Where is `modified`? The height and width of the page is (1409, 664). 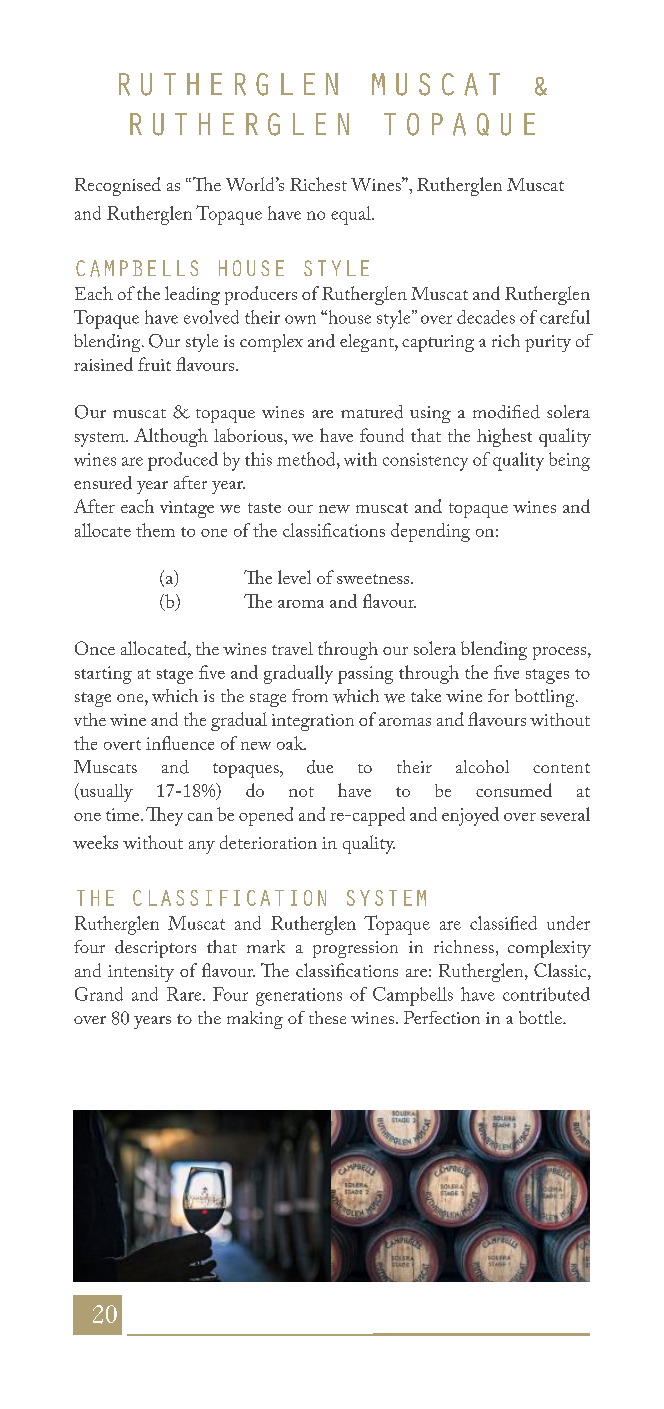
modified is located at coordinates (506, 412).
